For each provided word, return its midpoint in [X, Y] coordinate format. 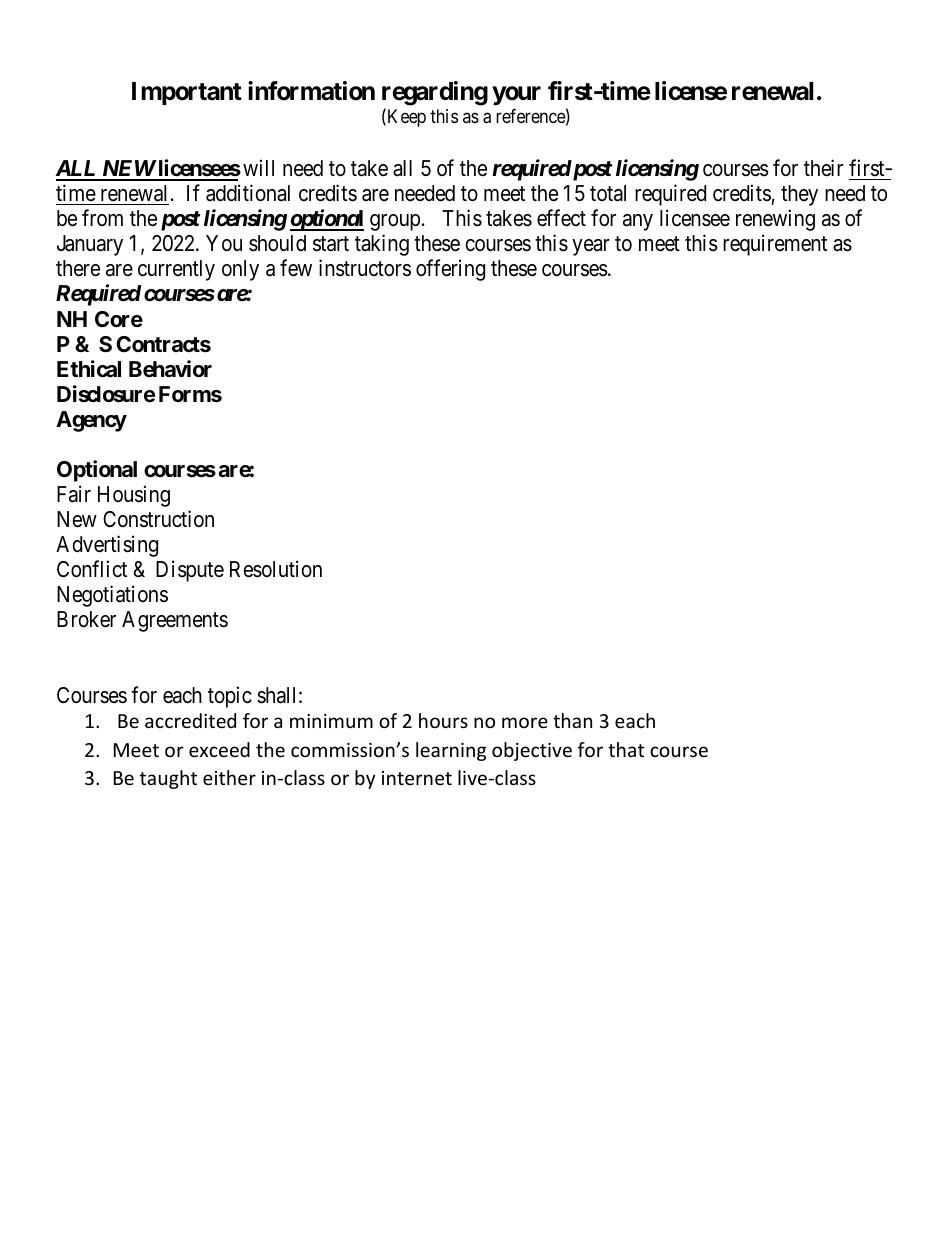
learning [451, 751]
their [823, 168]
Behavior [170, 369]
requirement [775, 245]
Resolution [276, 569]
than [572, 720]
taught [168, 779]
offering [450, 270]
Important [187, 93]
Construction [158, 519]
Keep [405, 118]
